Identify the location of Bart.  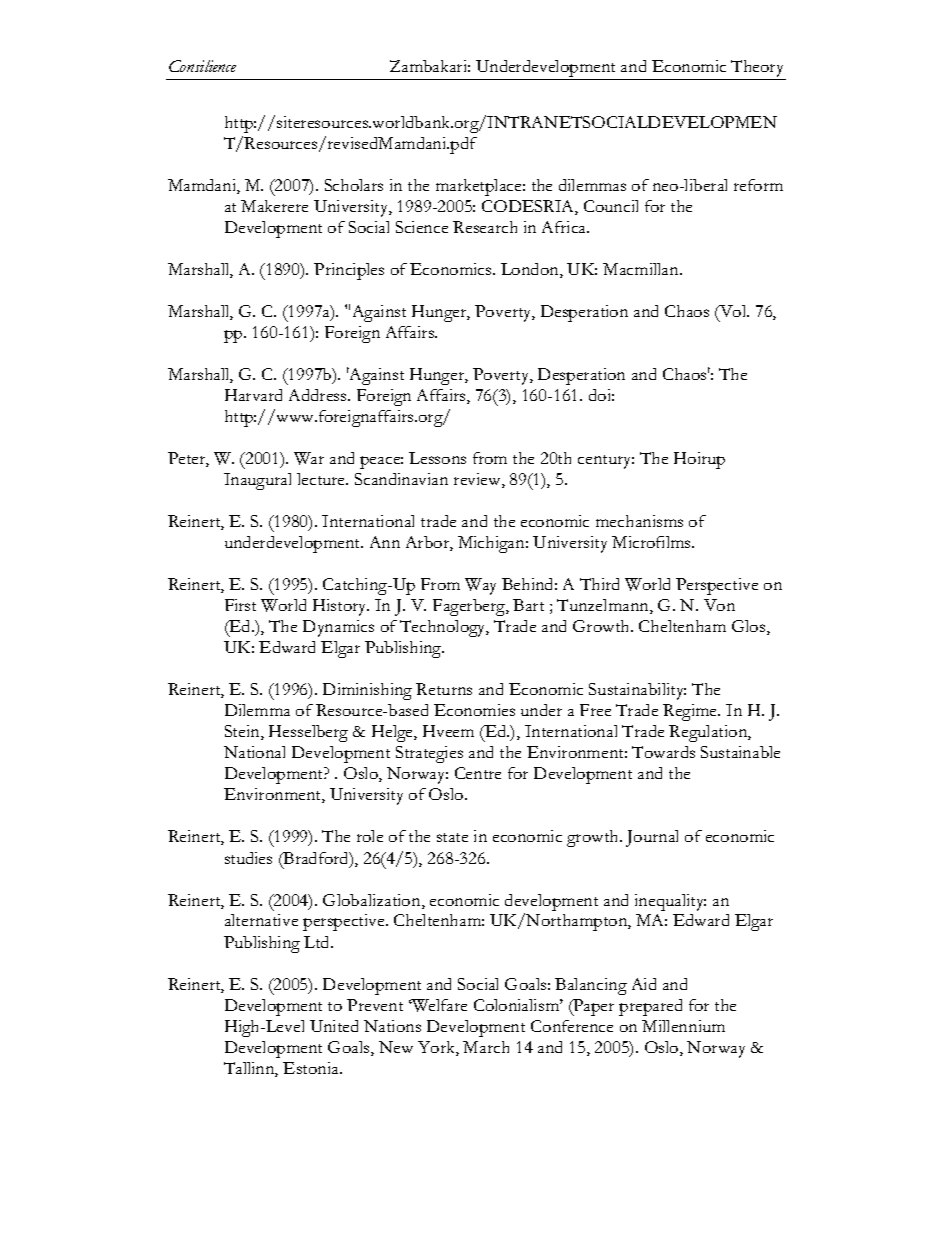
(528, 605).
